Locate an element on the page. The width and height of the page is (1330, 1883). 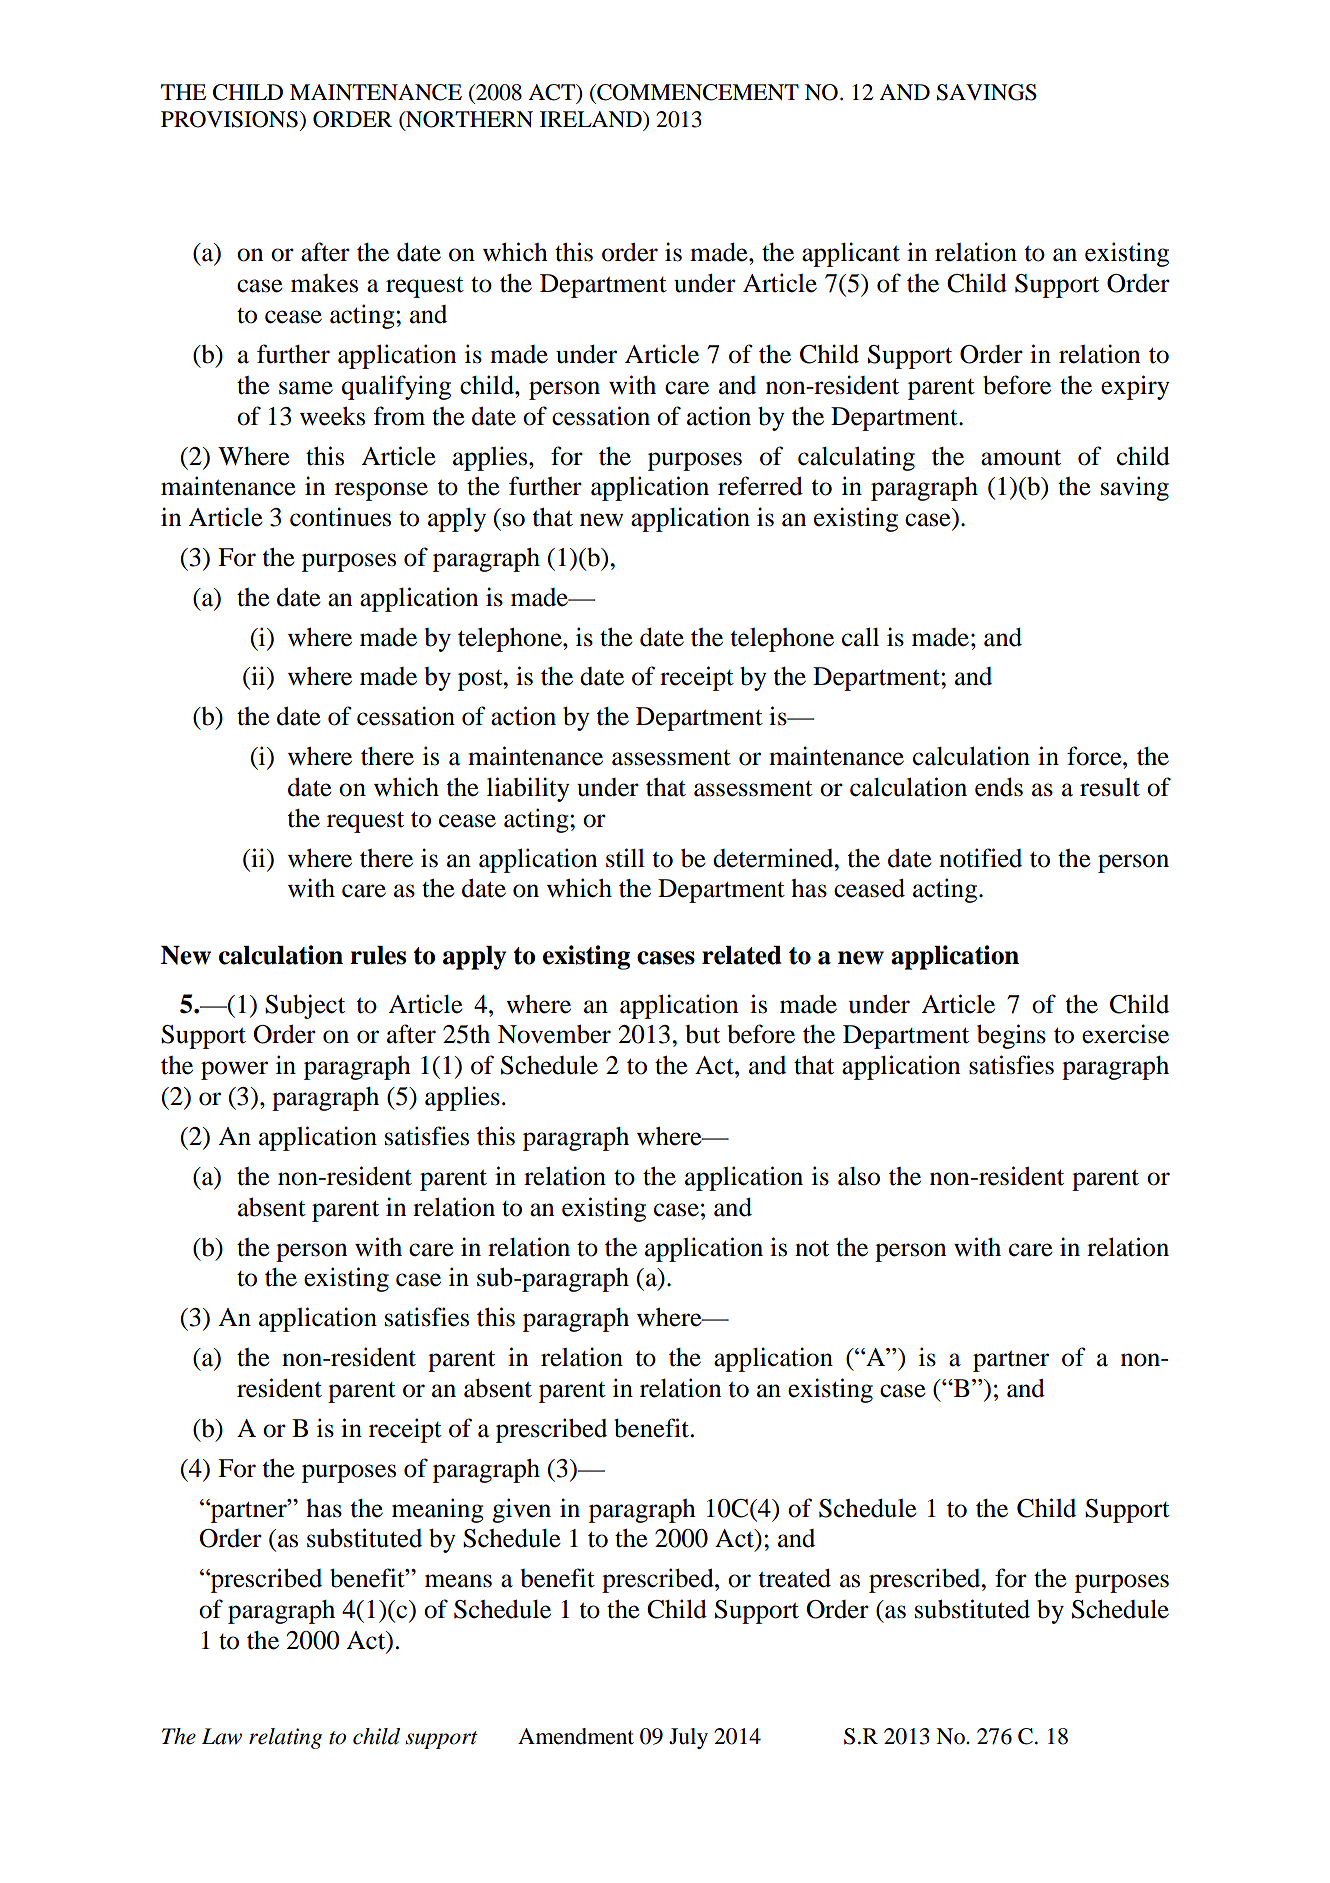
begins is located at coordinates (1011, 1036).
